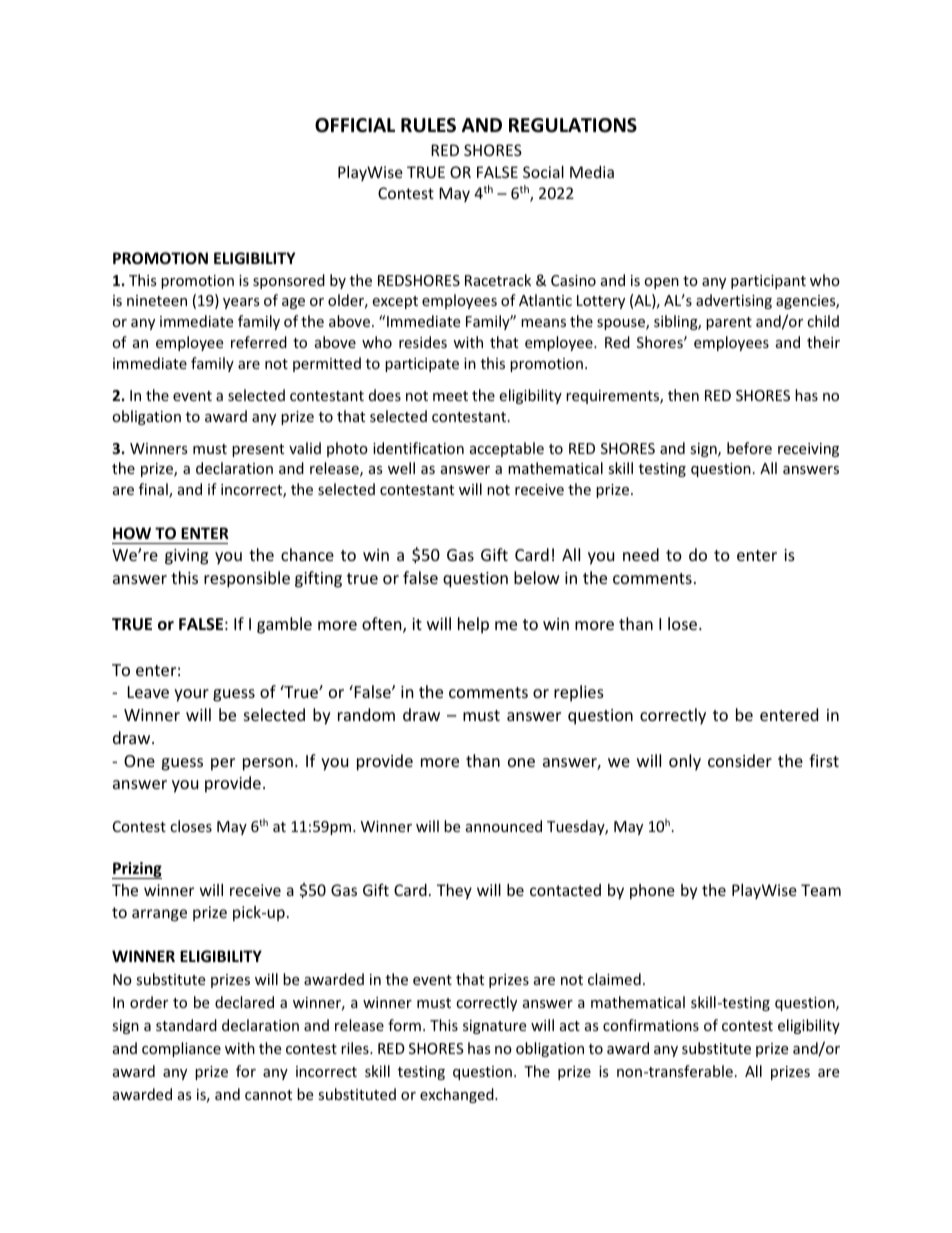  I want to click on replies, so click(579, 693).
